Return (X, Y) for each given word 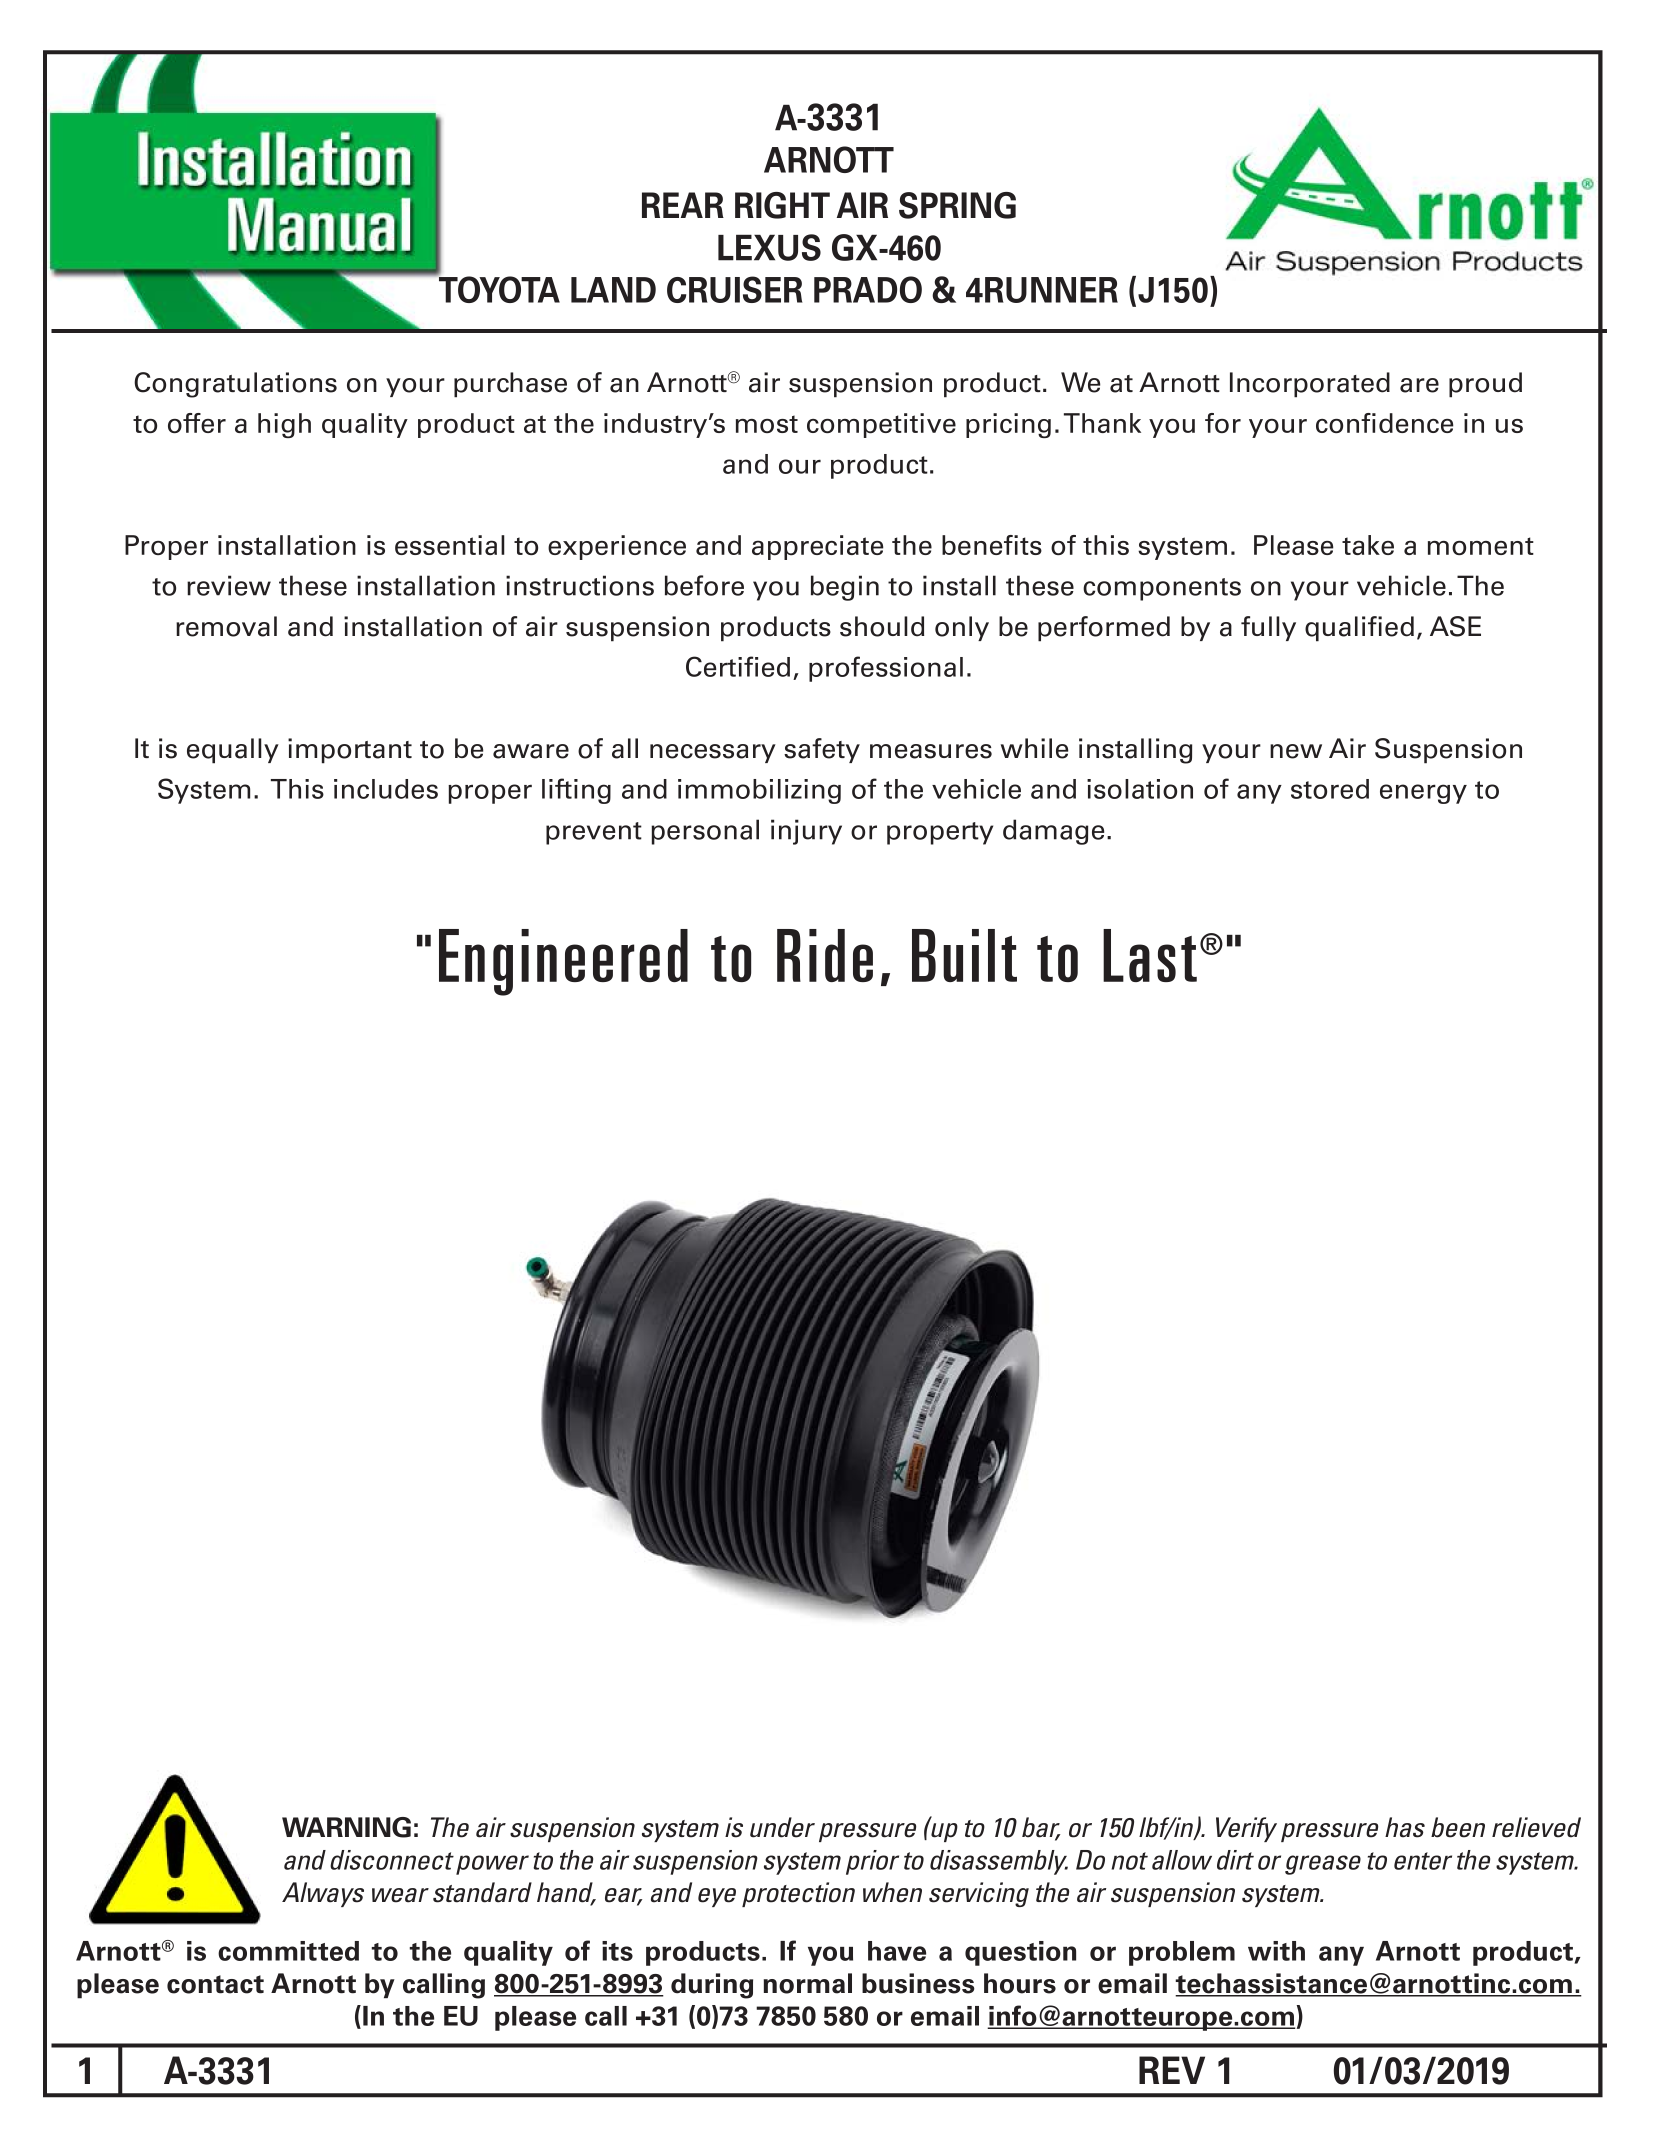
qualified (1359, 629)
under (782, 1827)
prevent (594, 833)
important (350, 751)
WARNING (346, 1827)
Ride (825, 955)
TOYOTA (498, 288)
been (1458, 1827)
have (897, 1951)
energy (1423, 794)
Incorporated (1310, 385)
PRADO (868, 289)
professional (886, 669)
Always (323, 1894)
